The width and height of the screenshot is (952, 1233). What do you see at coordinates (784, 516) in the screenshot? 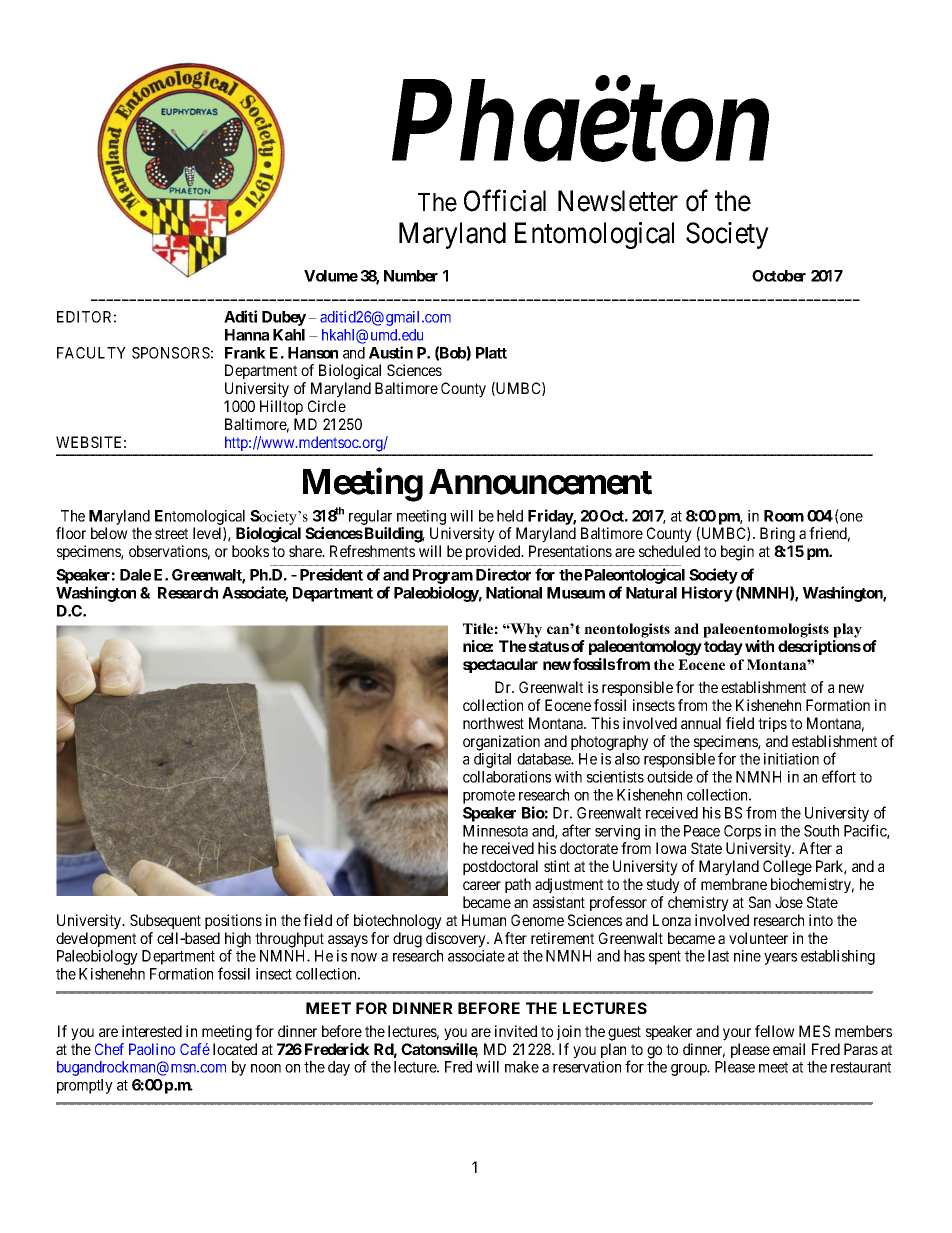
I see `Room` at bounding box center [784, 516].
